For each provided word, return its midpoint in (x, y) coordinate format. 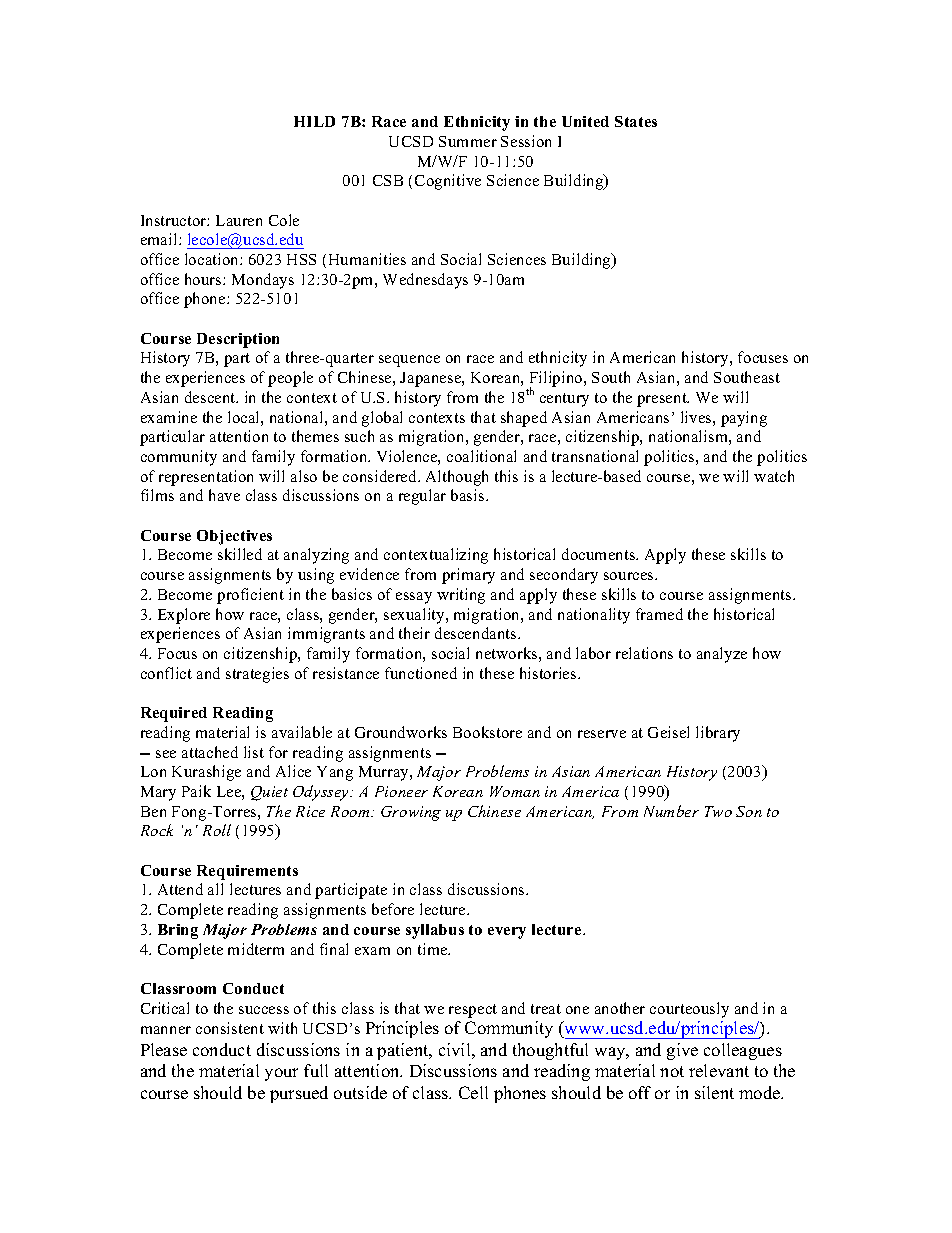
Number (671, 811)
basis (469, 495)
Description (238, 340)
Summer (468, 141)
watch (774, 476)
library (718, 734)
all (215, 889)
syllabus (435, 931)
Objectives (234, 537)
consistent (230, 1028)
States (636, 121)
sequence (409, 361)
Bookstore (487, 732)
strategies (257, 675)
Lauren (239, 220)
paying (744, 419)
